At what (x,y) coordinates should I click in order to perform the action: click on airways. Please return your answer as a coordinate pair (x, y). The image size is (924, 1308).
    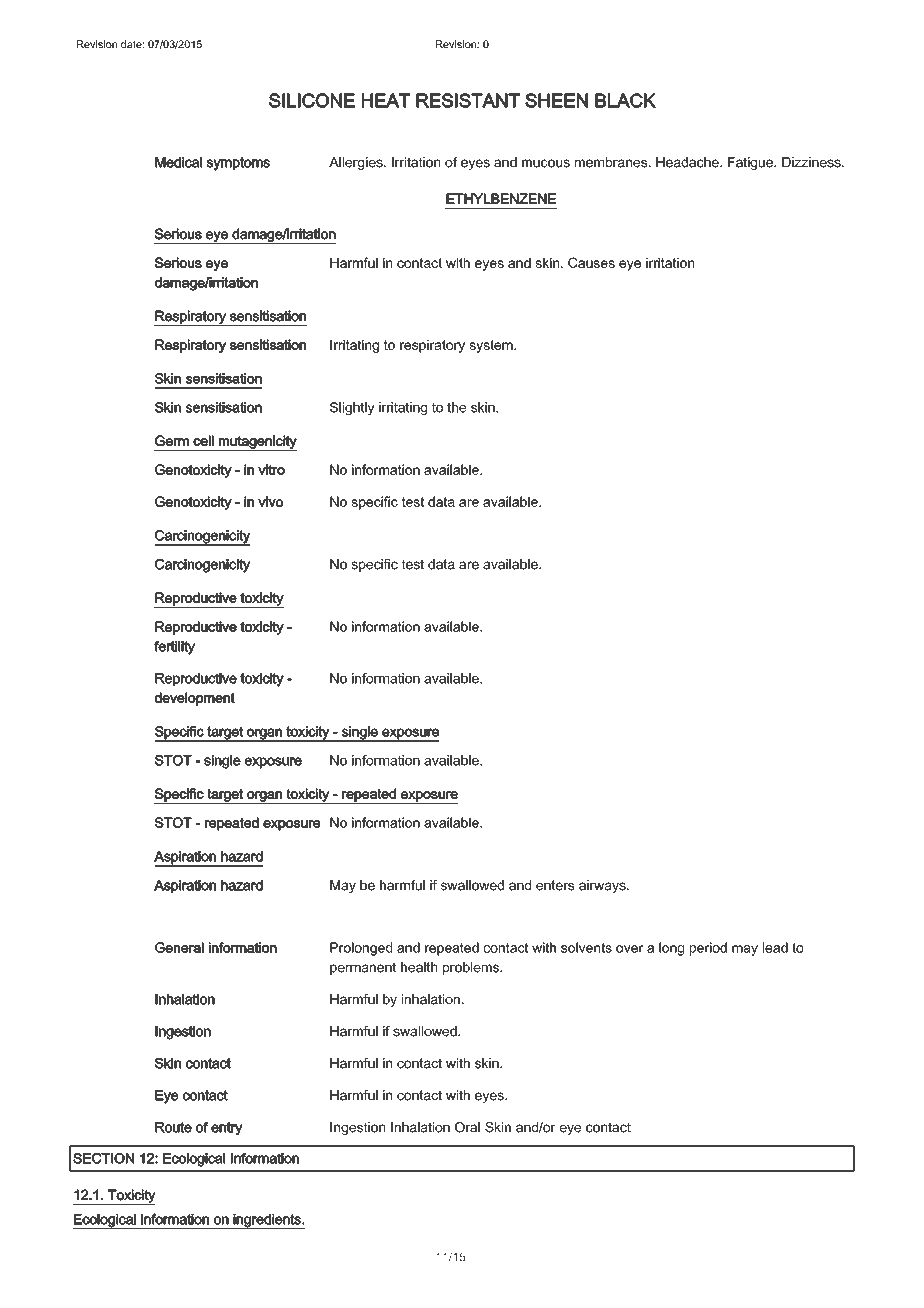
    Looking at the image, I should click on (603, 886).
